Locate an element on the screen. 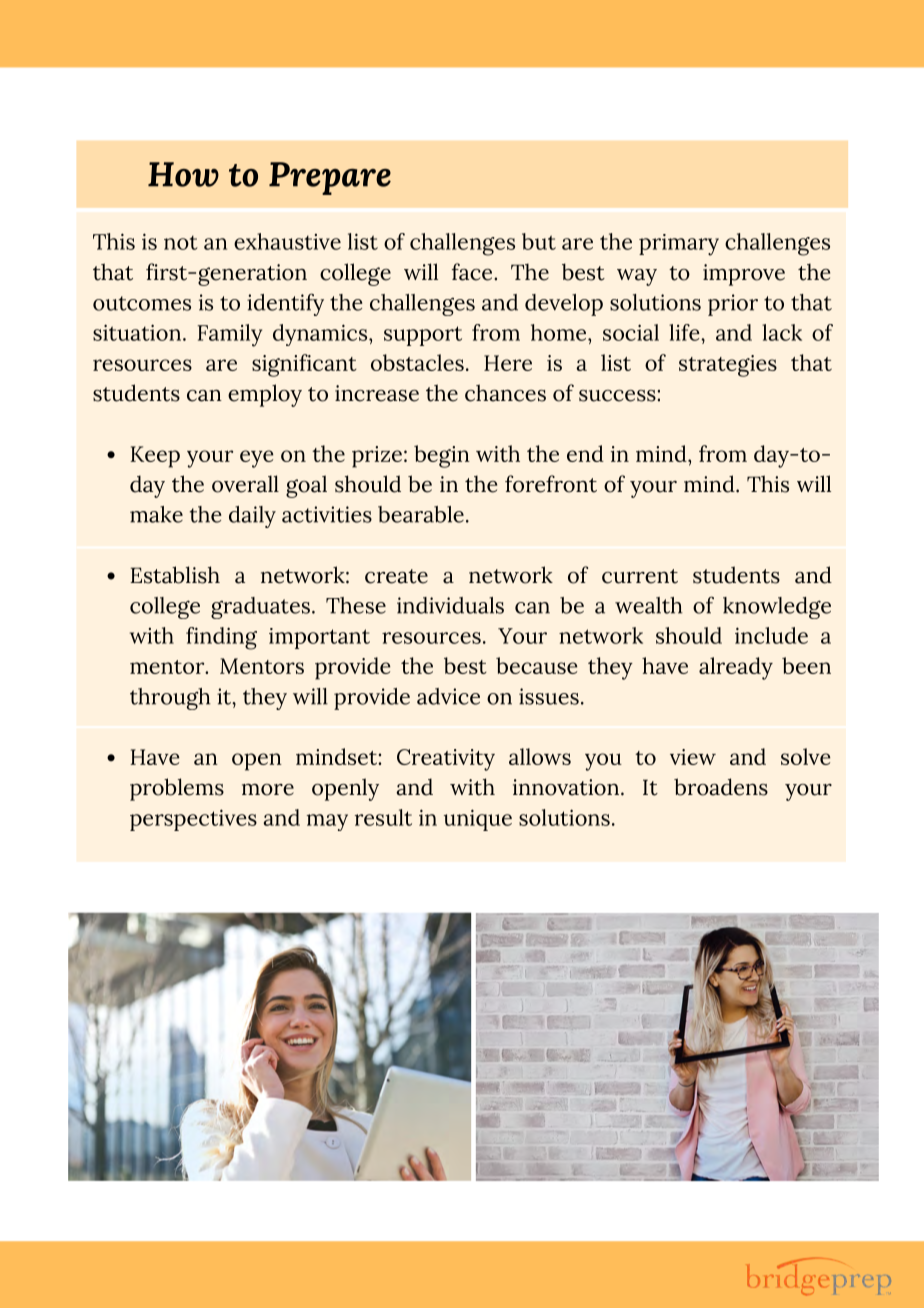  perspectives is located at coordinates (193, 820).
